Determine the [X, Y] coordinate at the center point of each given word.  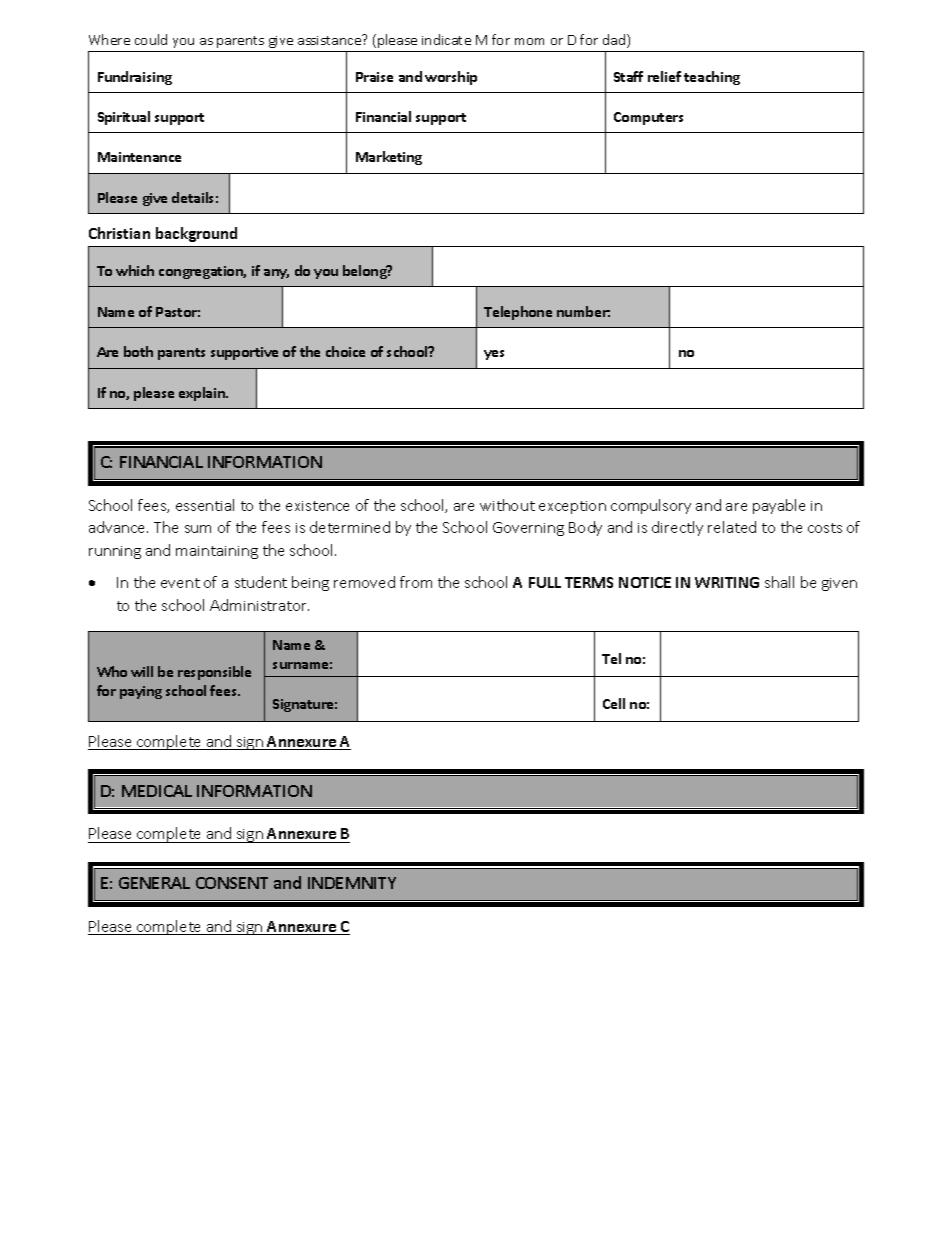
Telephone [518, 313]
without [507, 505]
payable [779, 506]
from [416, 582]
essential [205, 505]
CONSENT [232, 883]
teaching [712, 78]
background [196, 234]
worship [451, 78]
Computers [648, 118]
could [151, 39]
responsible [214, 673]
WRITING [727, 582]
